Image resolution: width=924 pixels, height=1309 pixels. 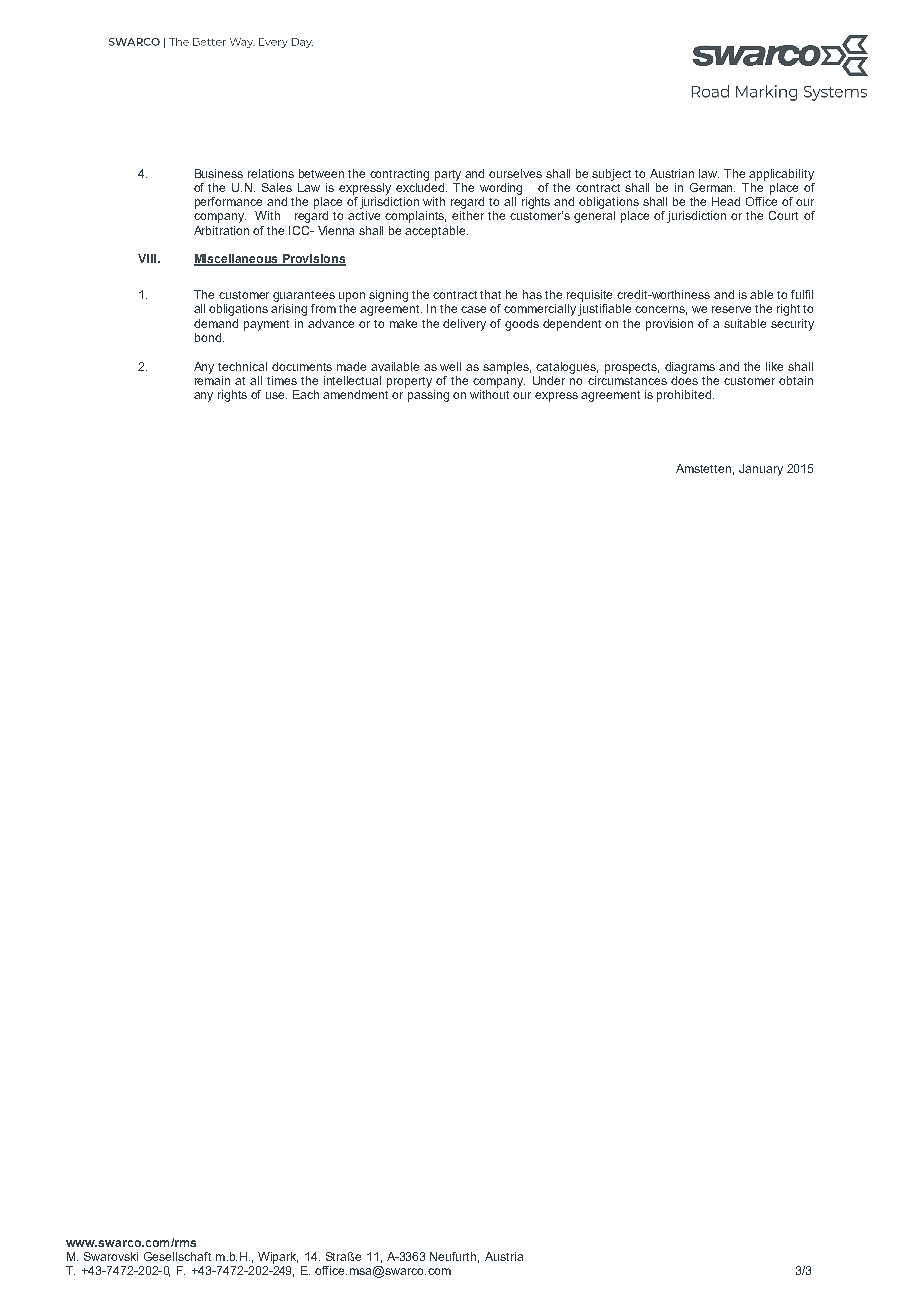 What do you see at coordinates (726, 201) in the screenshot?
I see `Head` at bounding box center [726, 201].
